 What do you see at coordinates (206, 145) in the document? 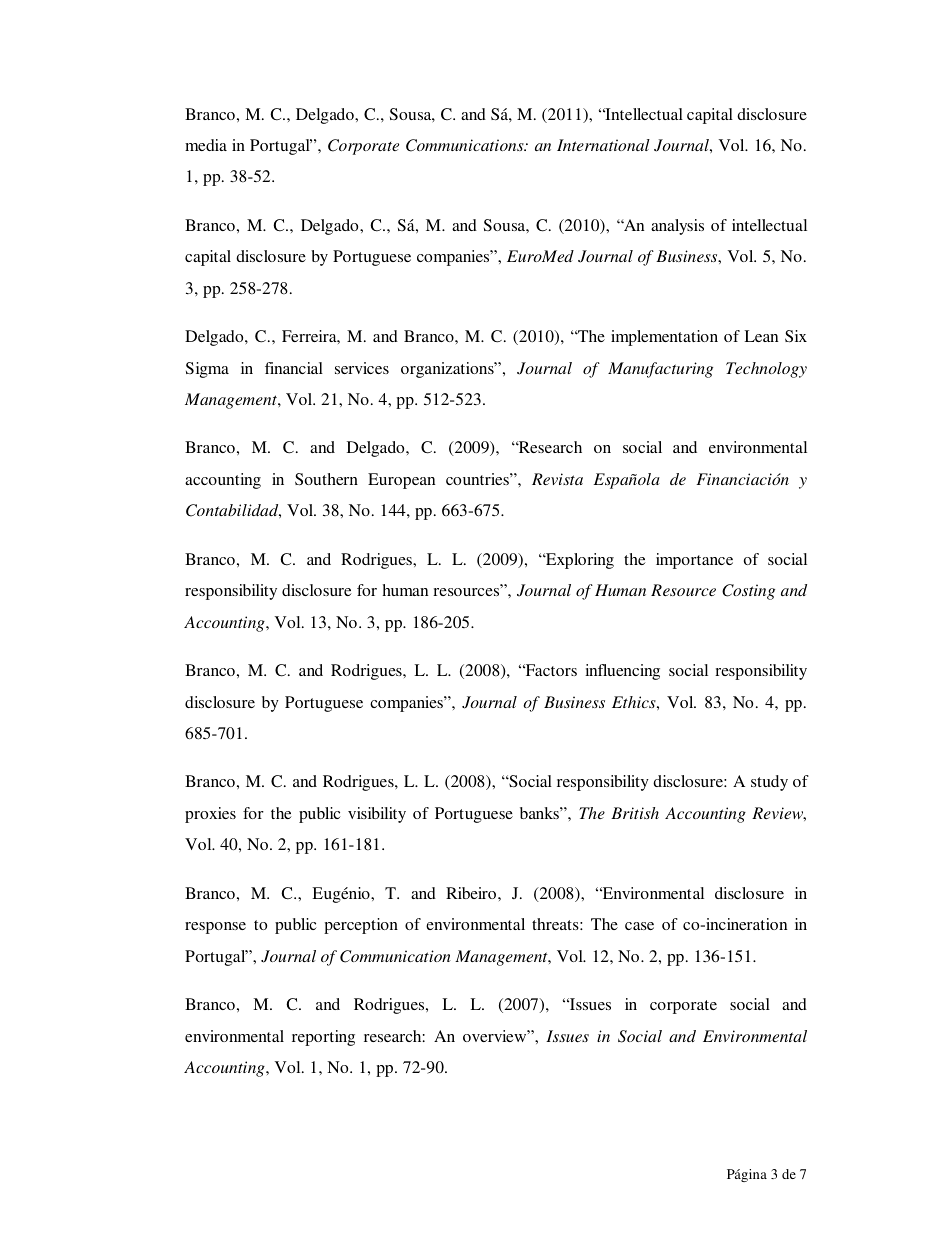
I see `media` at bounding box center [206, 145].
